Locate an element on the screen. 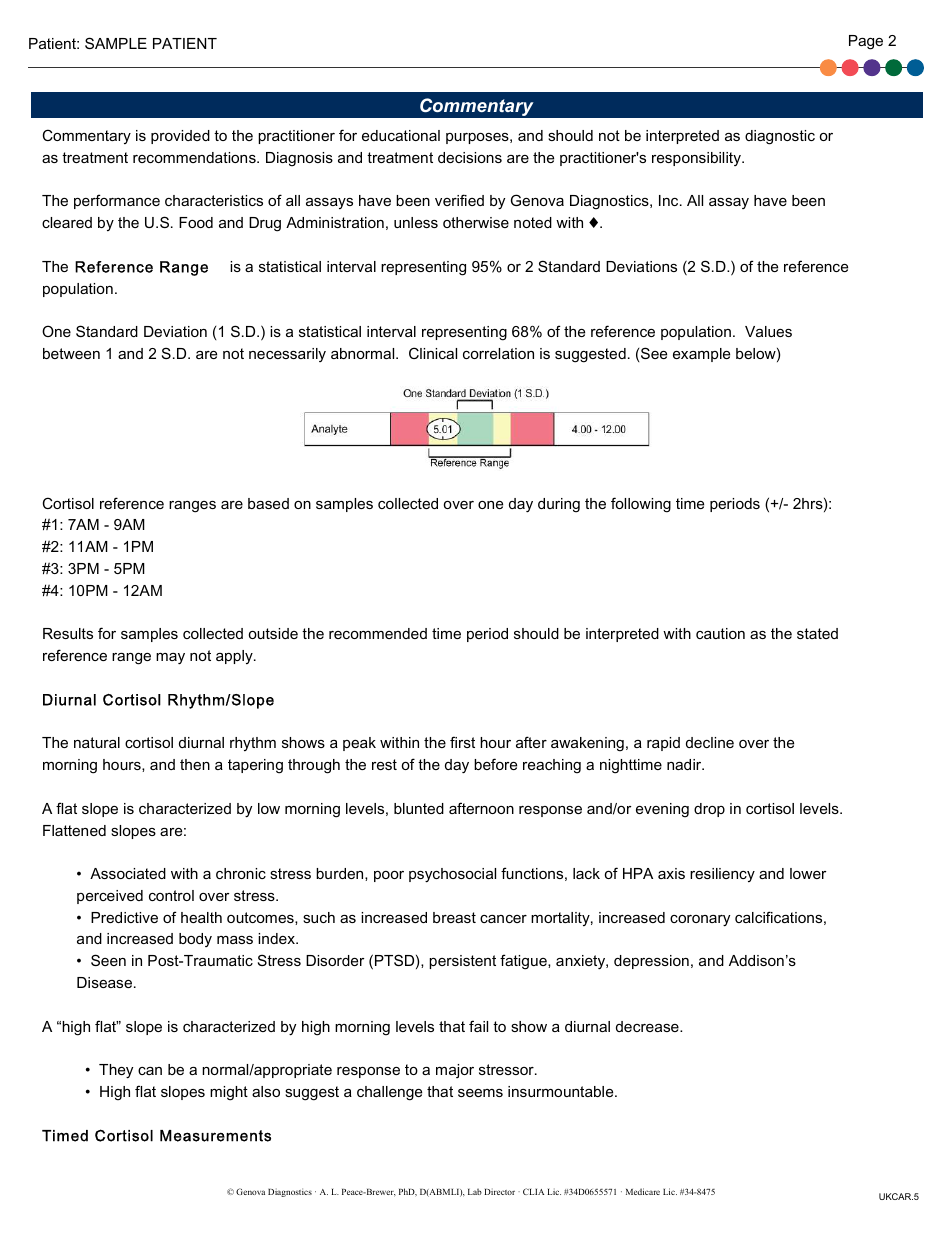 This screenshot has height=1233, width=952. drop is located at coordinates (709, 810).
